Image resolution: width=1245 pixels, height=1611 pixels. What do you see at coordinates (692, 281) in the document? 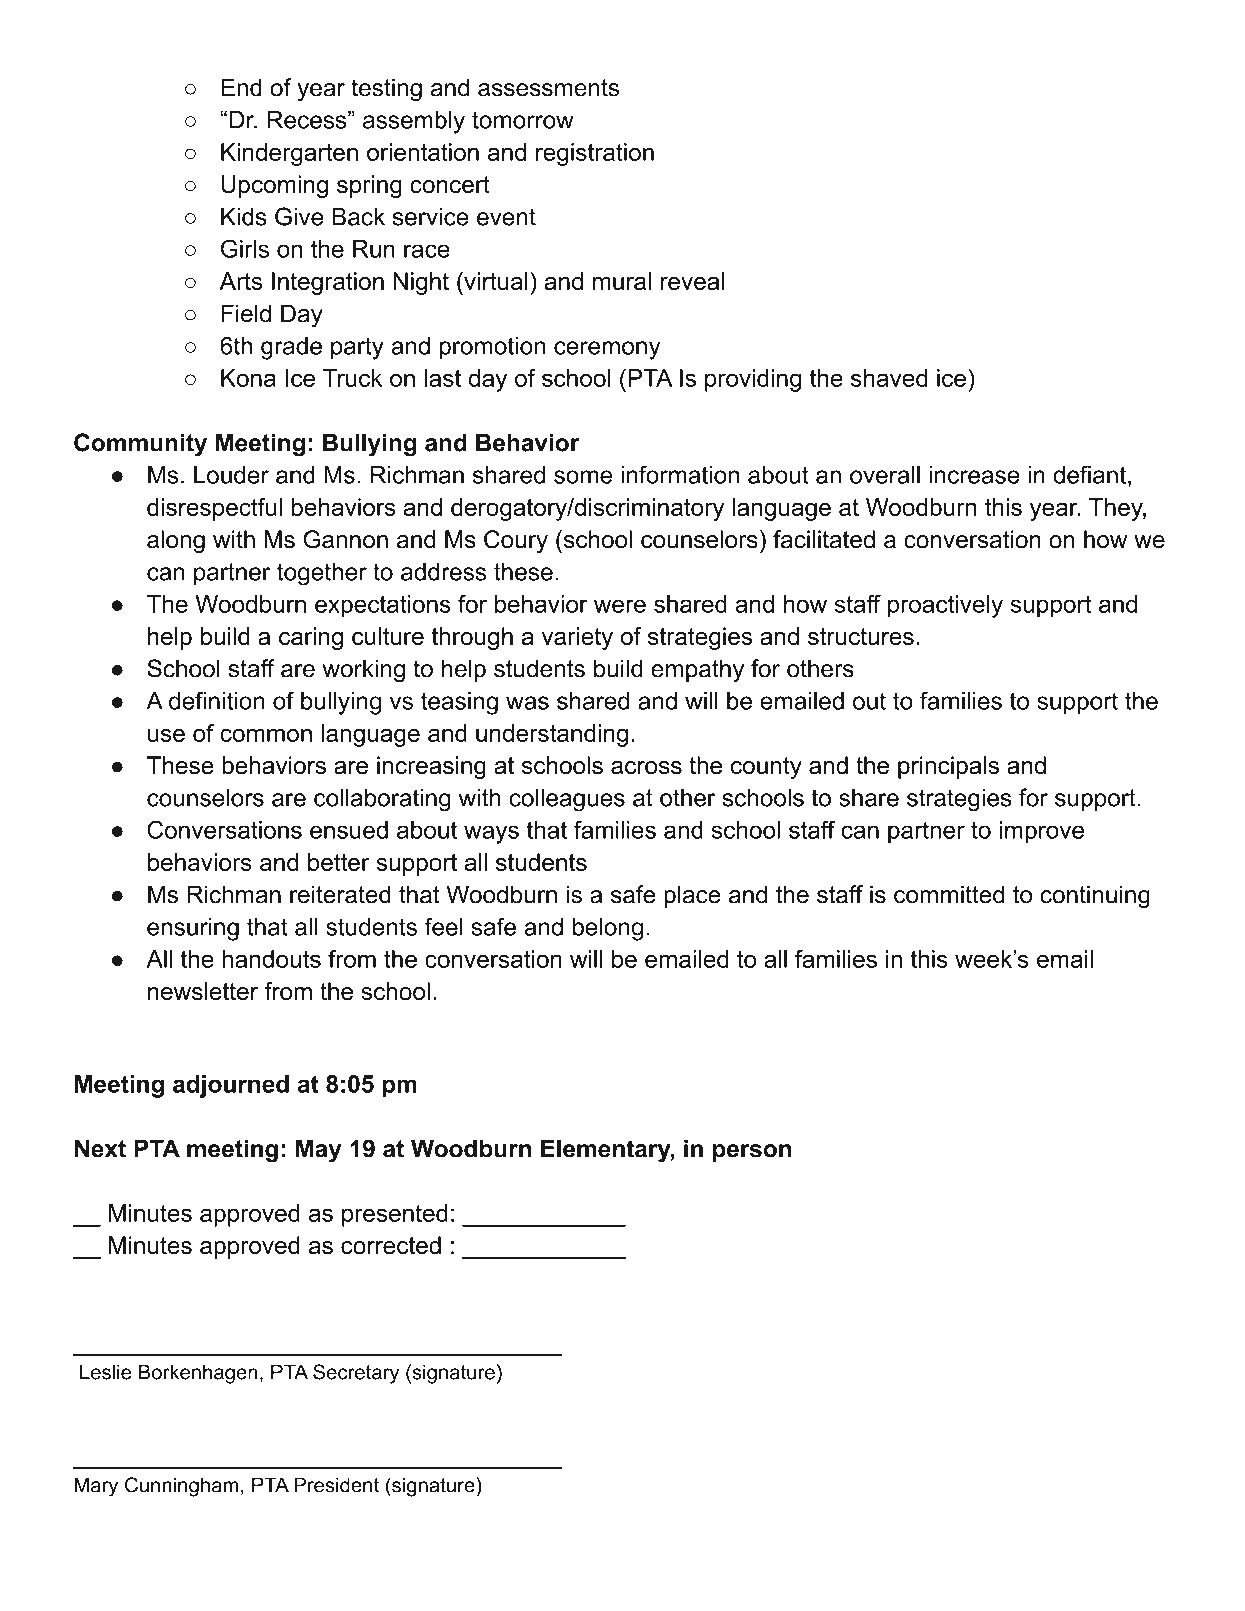
I see `reveal` at bounding box center [692, 281].
